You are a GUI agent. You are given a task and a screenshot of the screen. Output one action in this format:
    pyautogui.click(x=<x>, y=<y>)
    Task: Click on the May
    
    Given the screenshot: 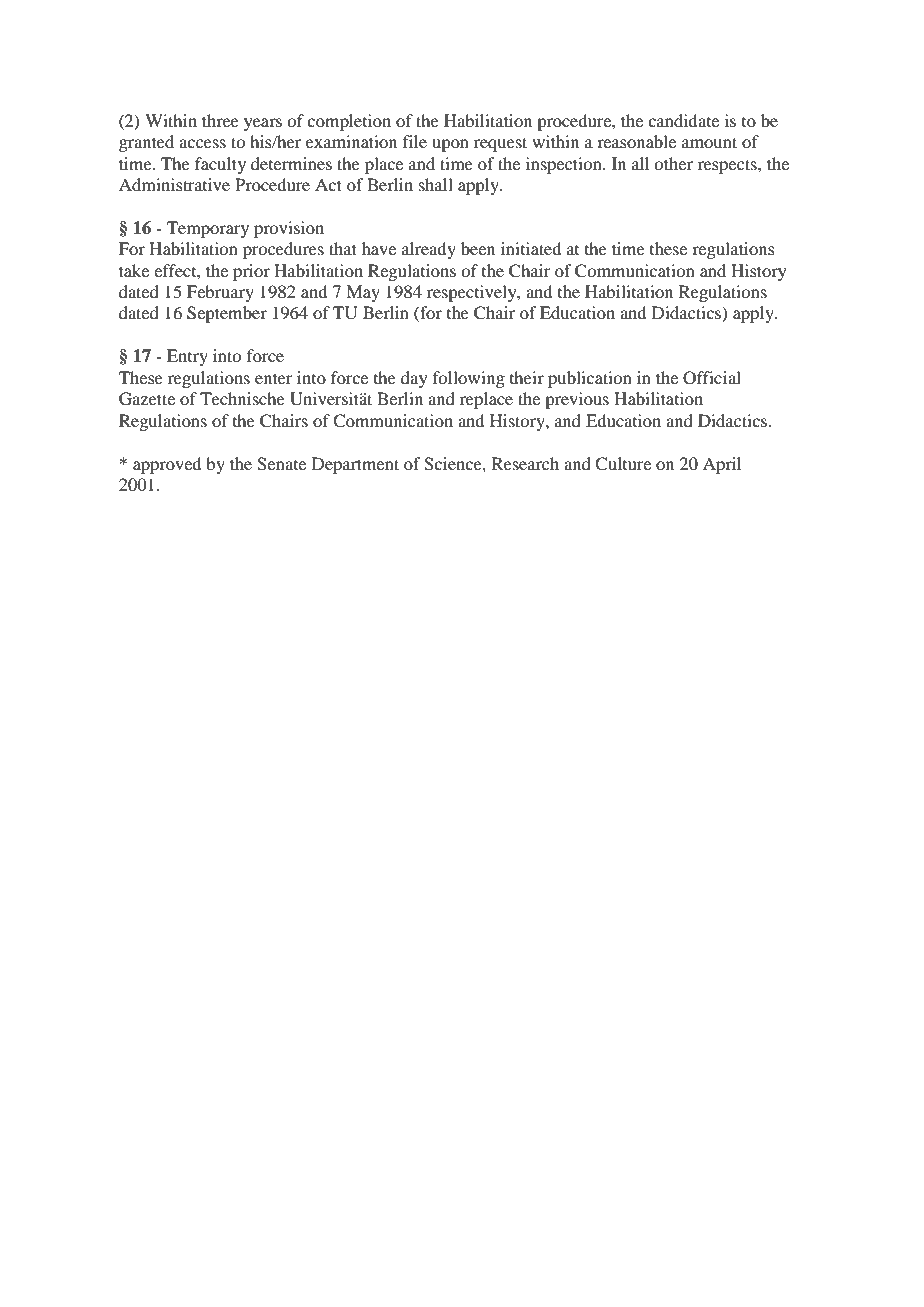 What is the action you would take?
    pyautogui.click(x=363, y=293)
